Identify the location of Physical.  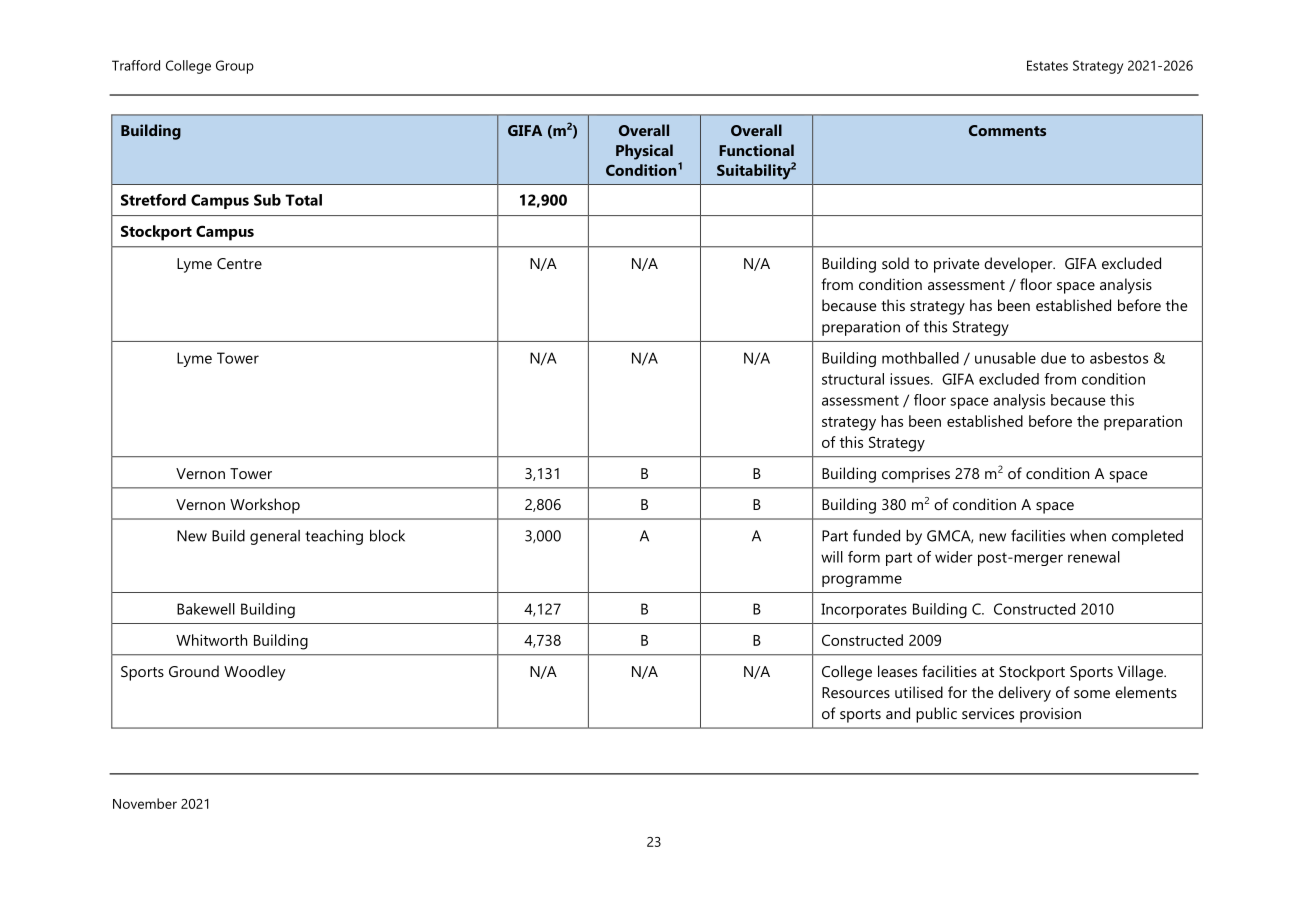
(644, 152).
